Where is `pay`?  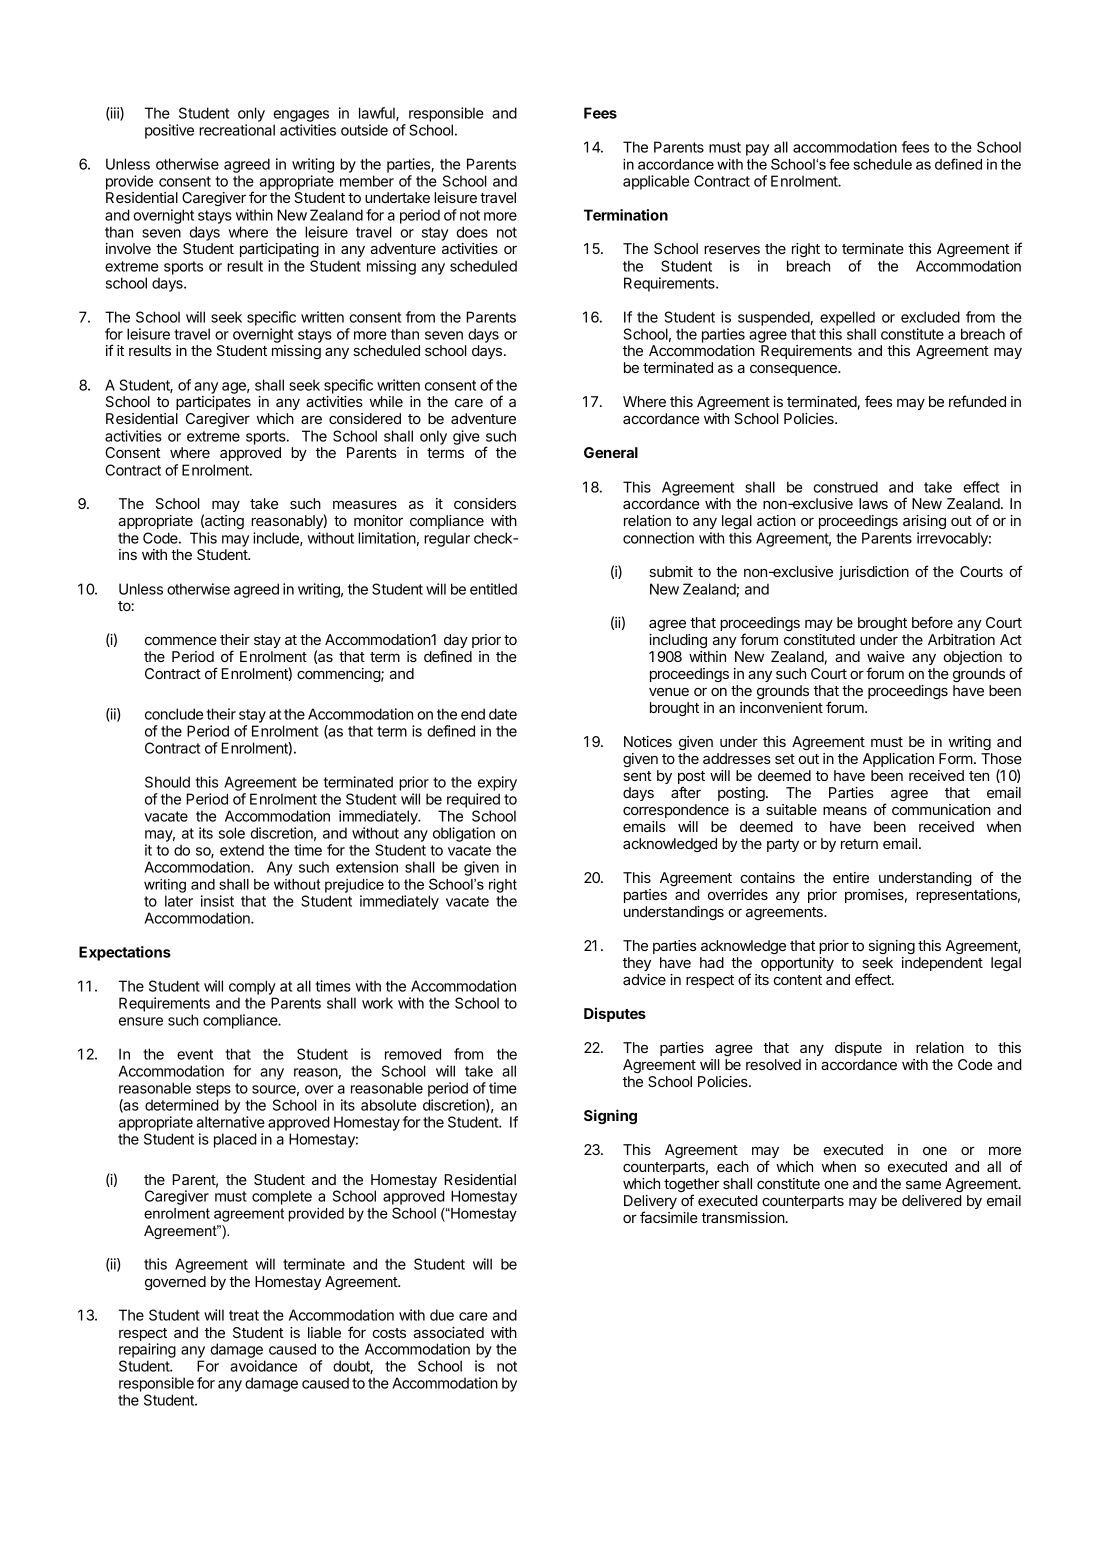
pay is located at coordinates (757, 150).
